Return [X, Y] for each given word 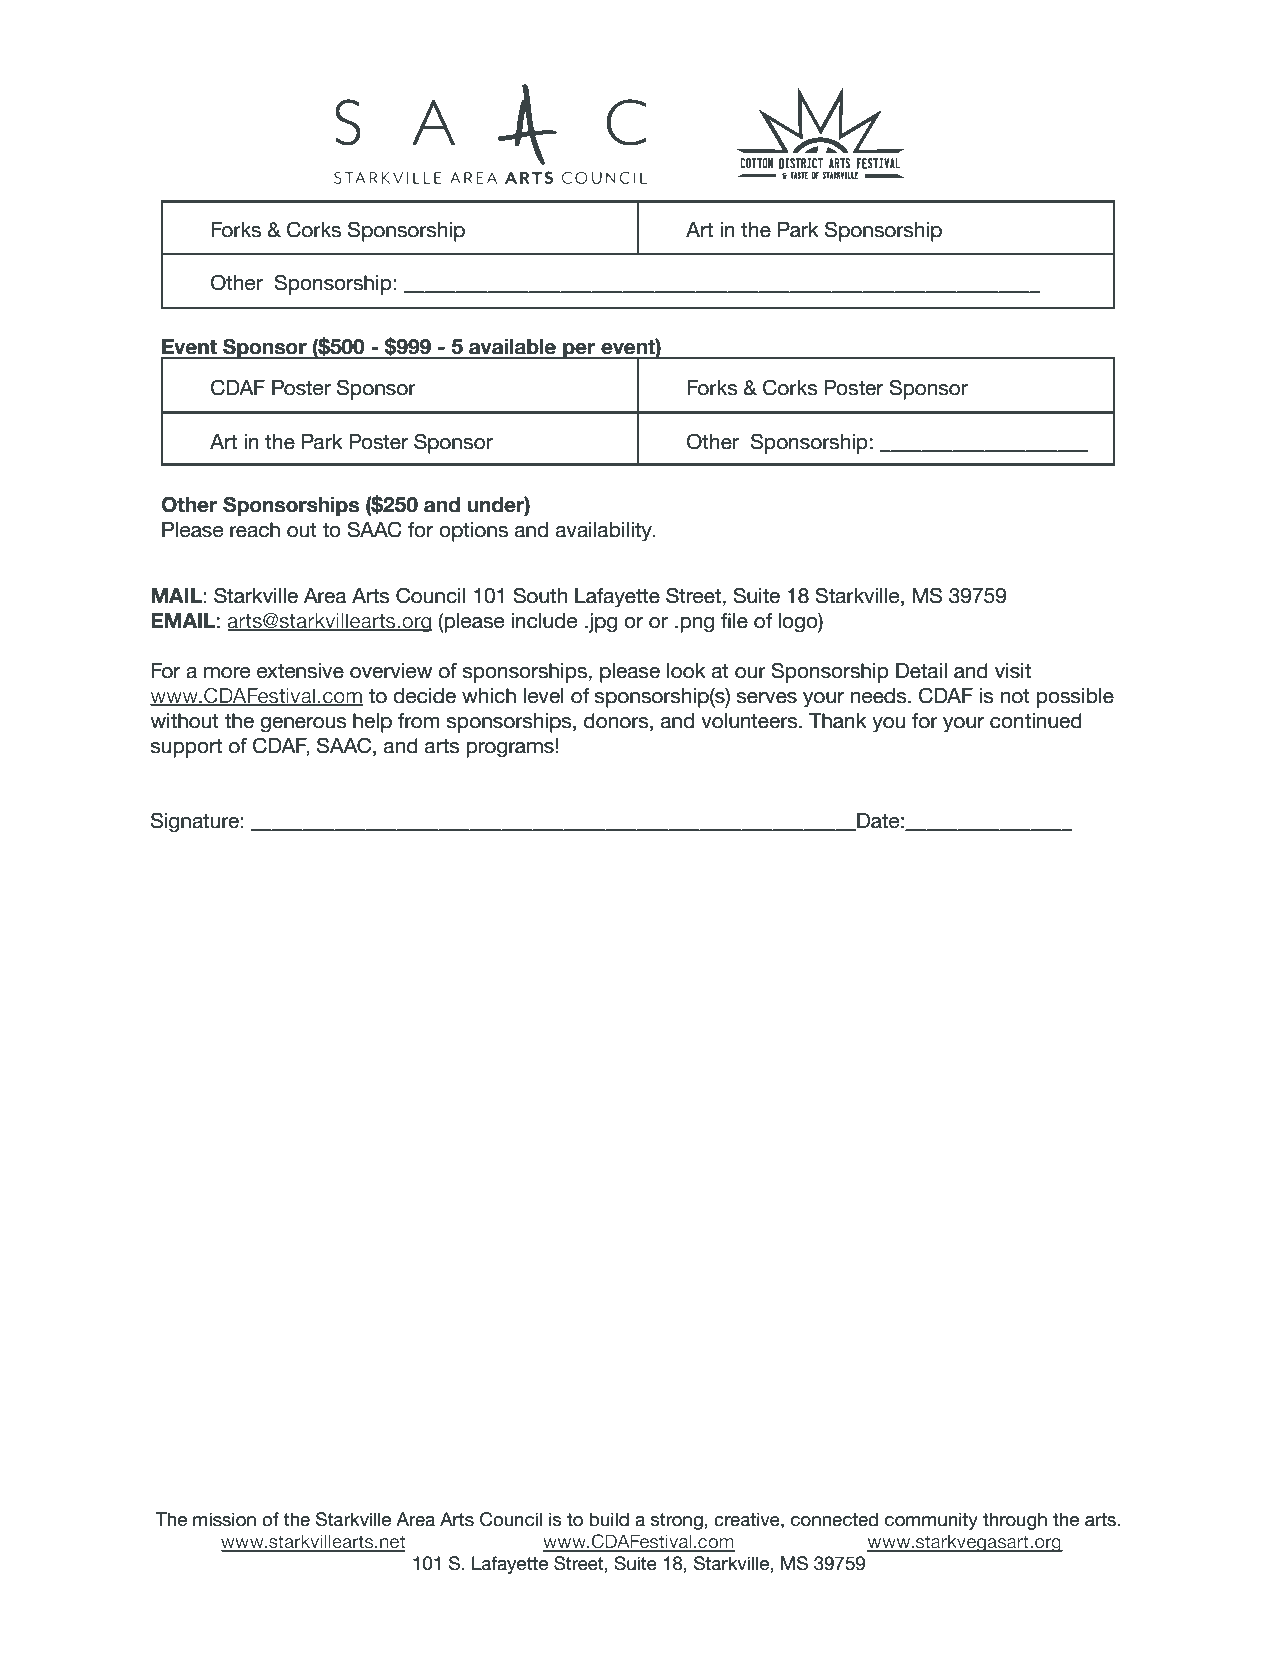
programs [511, 750]
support [186, 748]
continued [1036, 721]
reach [255, 530]
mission [224, 1519]
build [609, 1519]
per [579, 351]
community [931, 1521]
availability [605, 532]
